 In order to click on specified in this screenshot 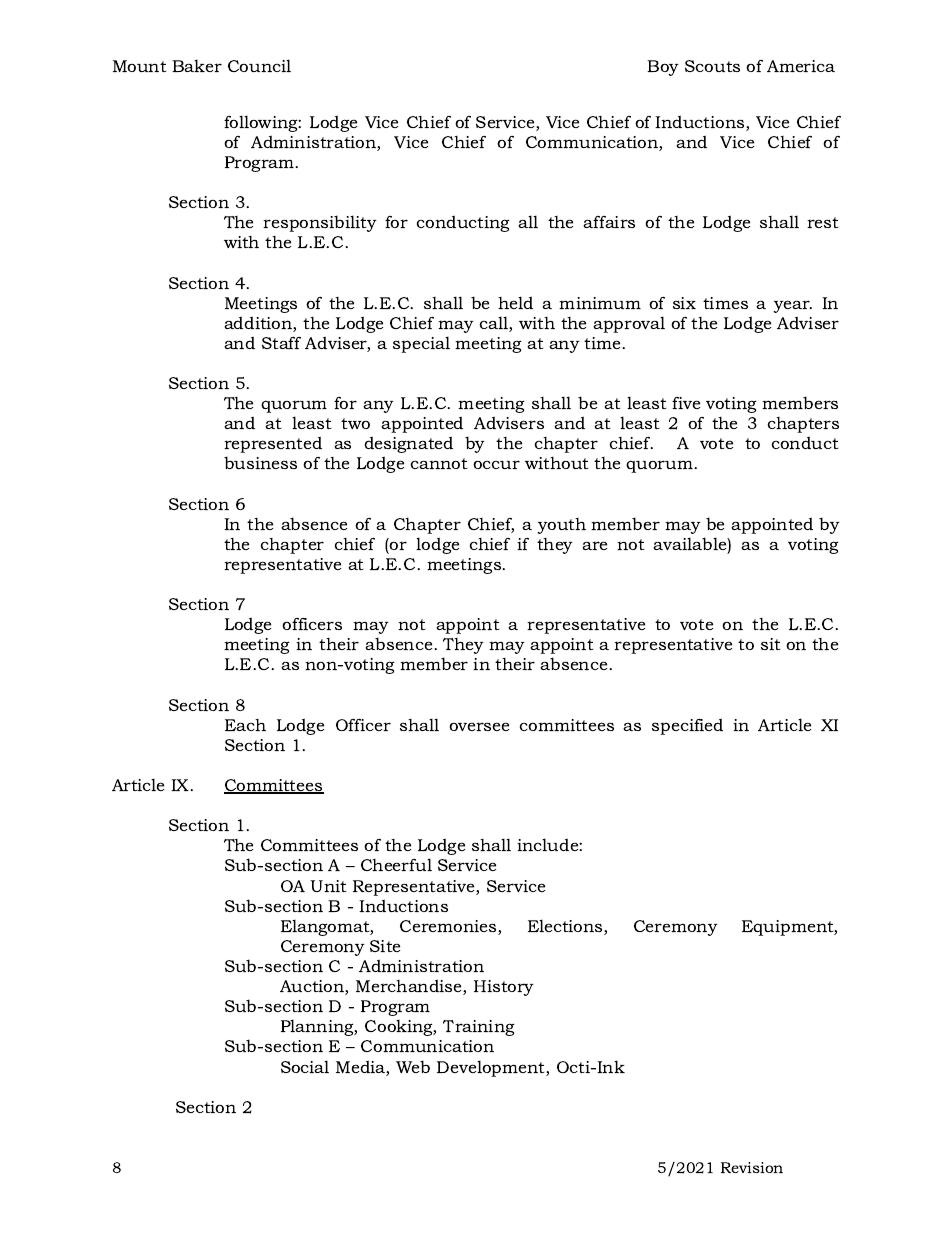, I will do `click(687, 726)`.
